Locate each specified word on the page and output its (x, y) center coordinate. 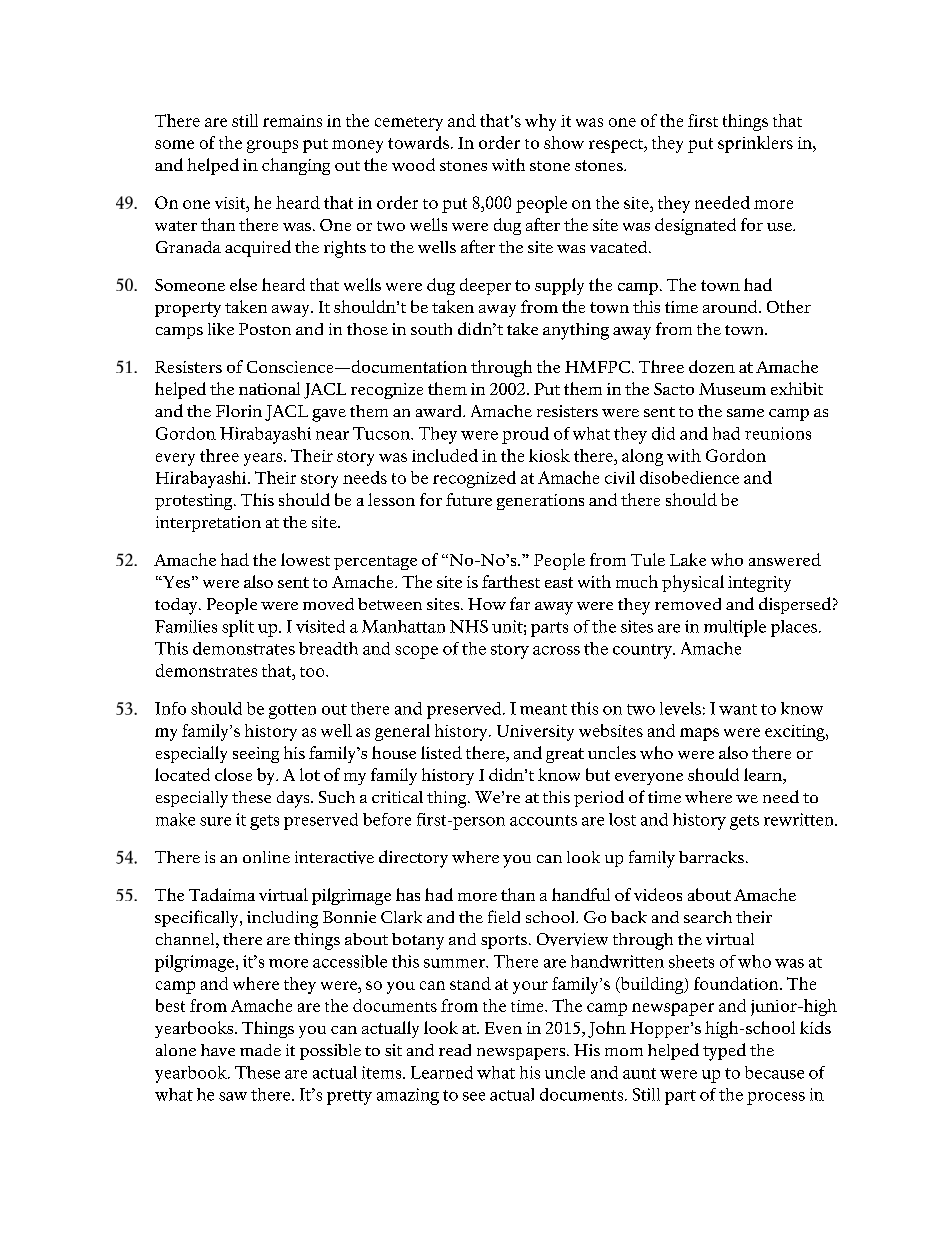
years (264, 459)
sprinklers (755, 144)
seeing (256, 755)
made (260, 1050)
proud (525, 435)
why (540, 122)
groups (272, 146)
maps (699, 734)
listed (441, 752)
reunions (778, 433)
